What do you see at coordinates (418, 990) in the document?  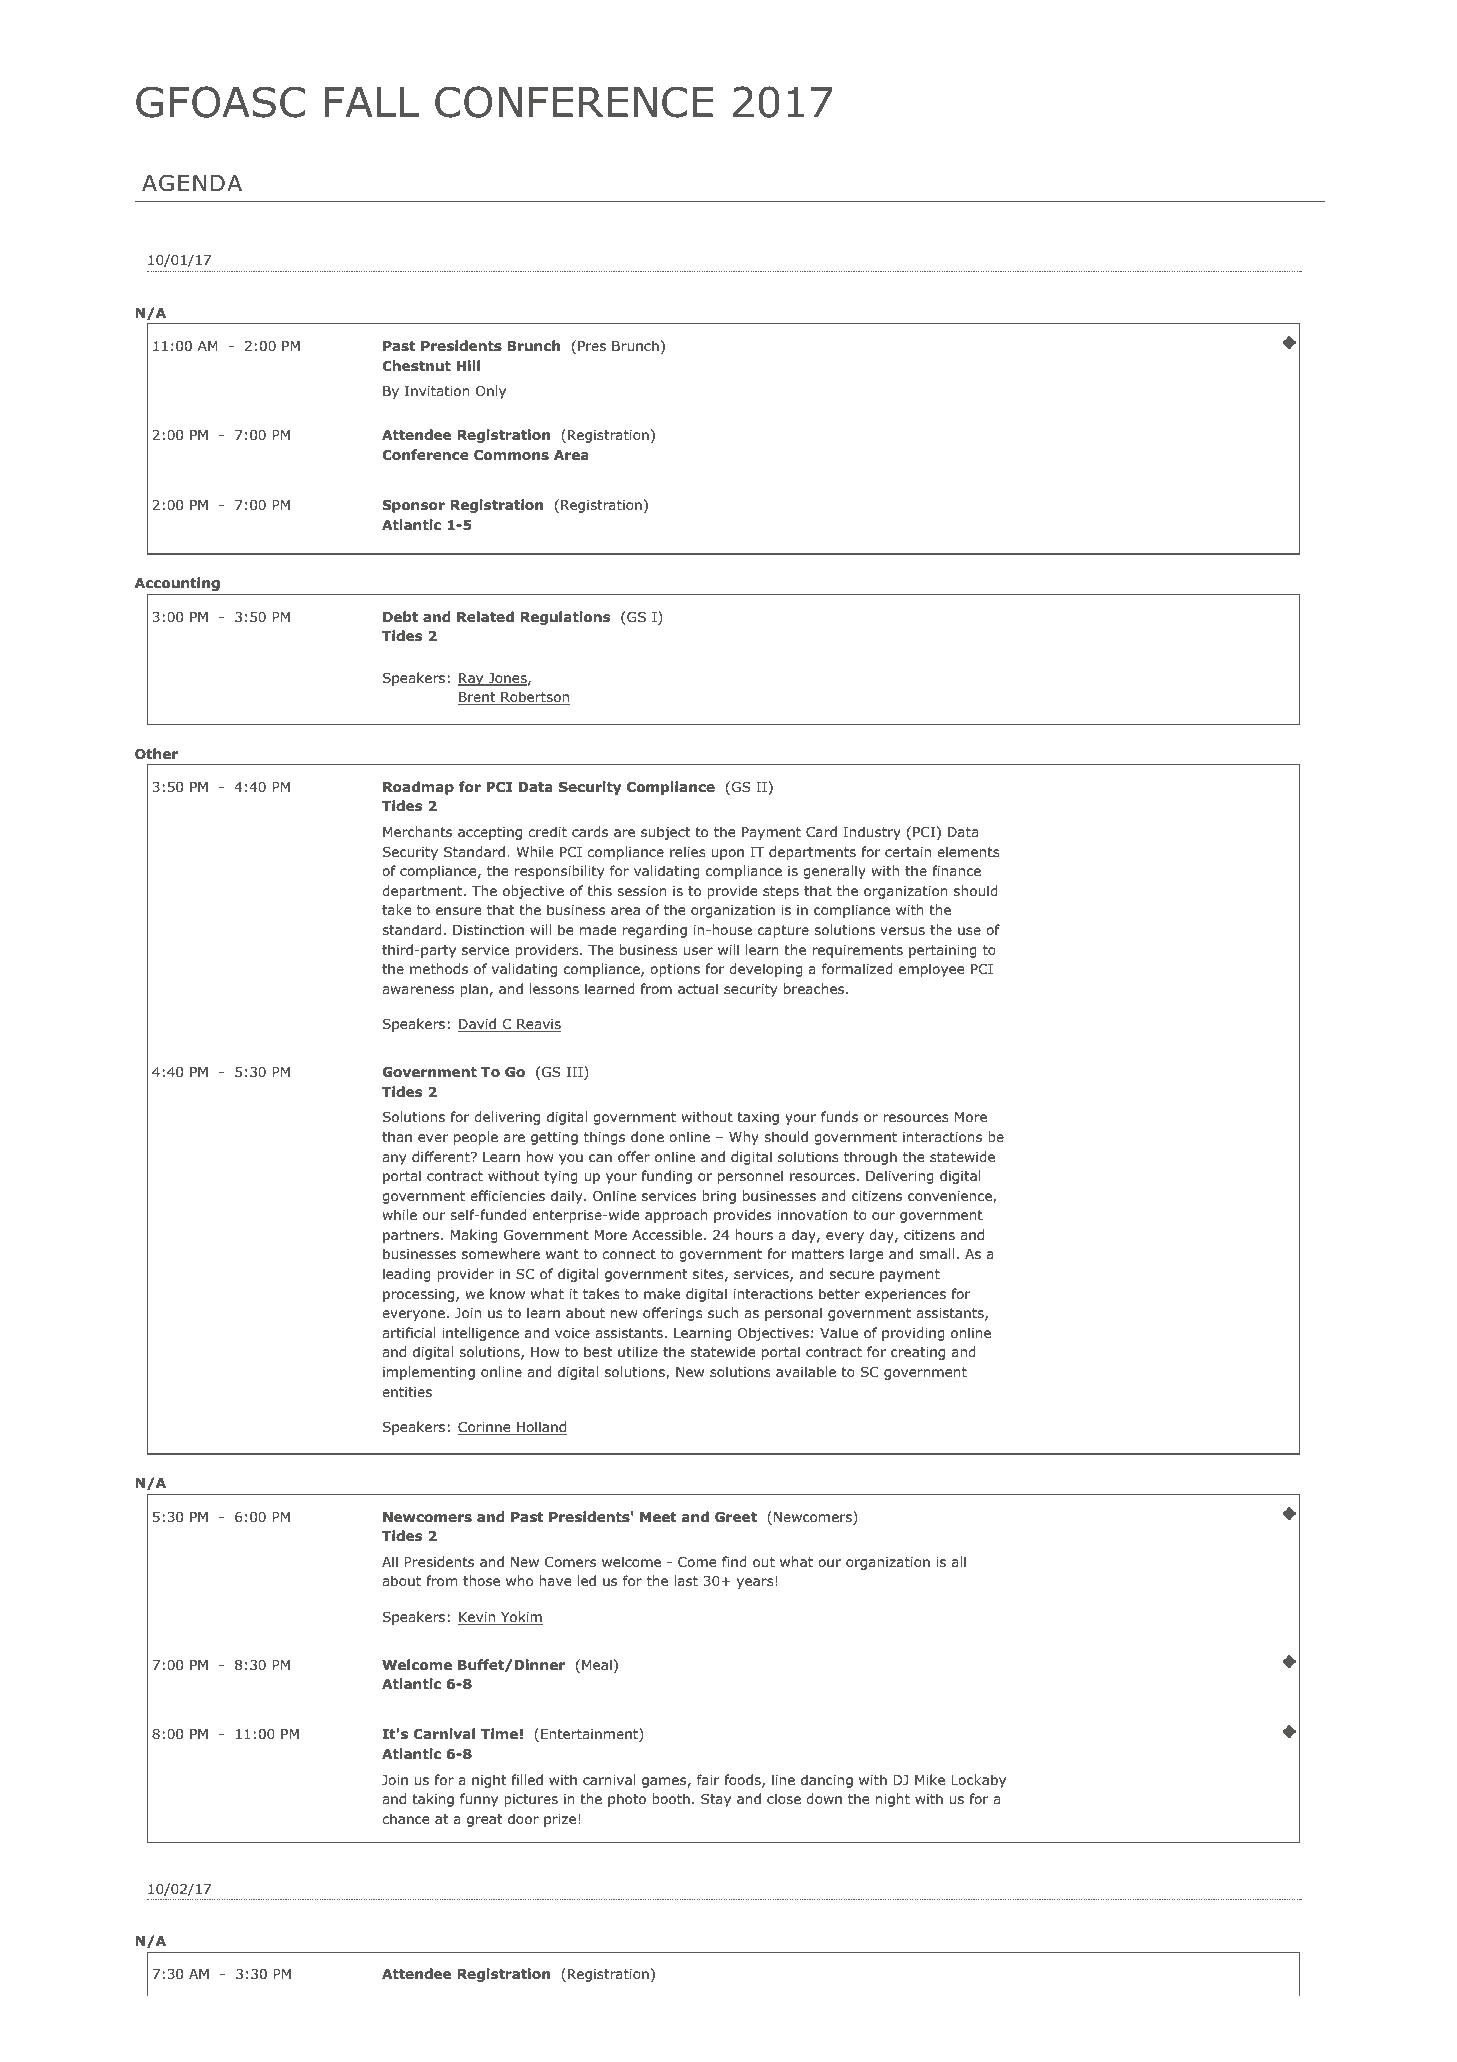 I see `awareness` at bounding box center [418, 990].
